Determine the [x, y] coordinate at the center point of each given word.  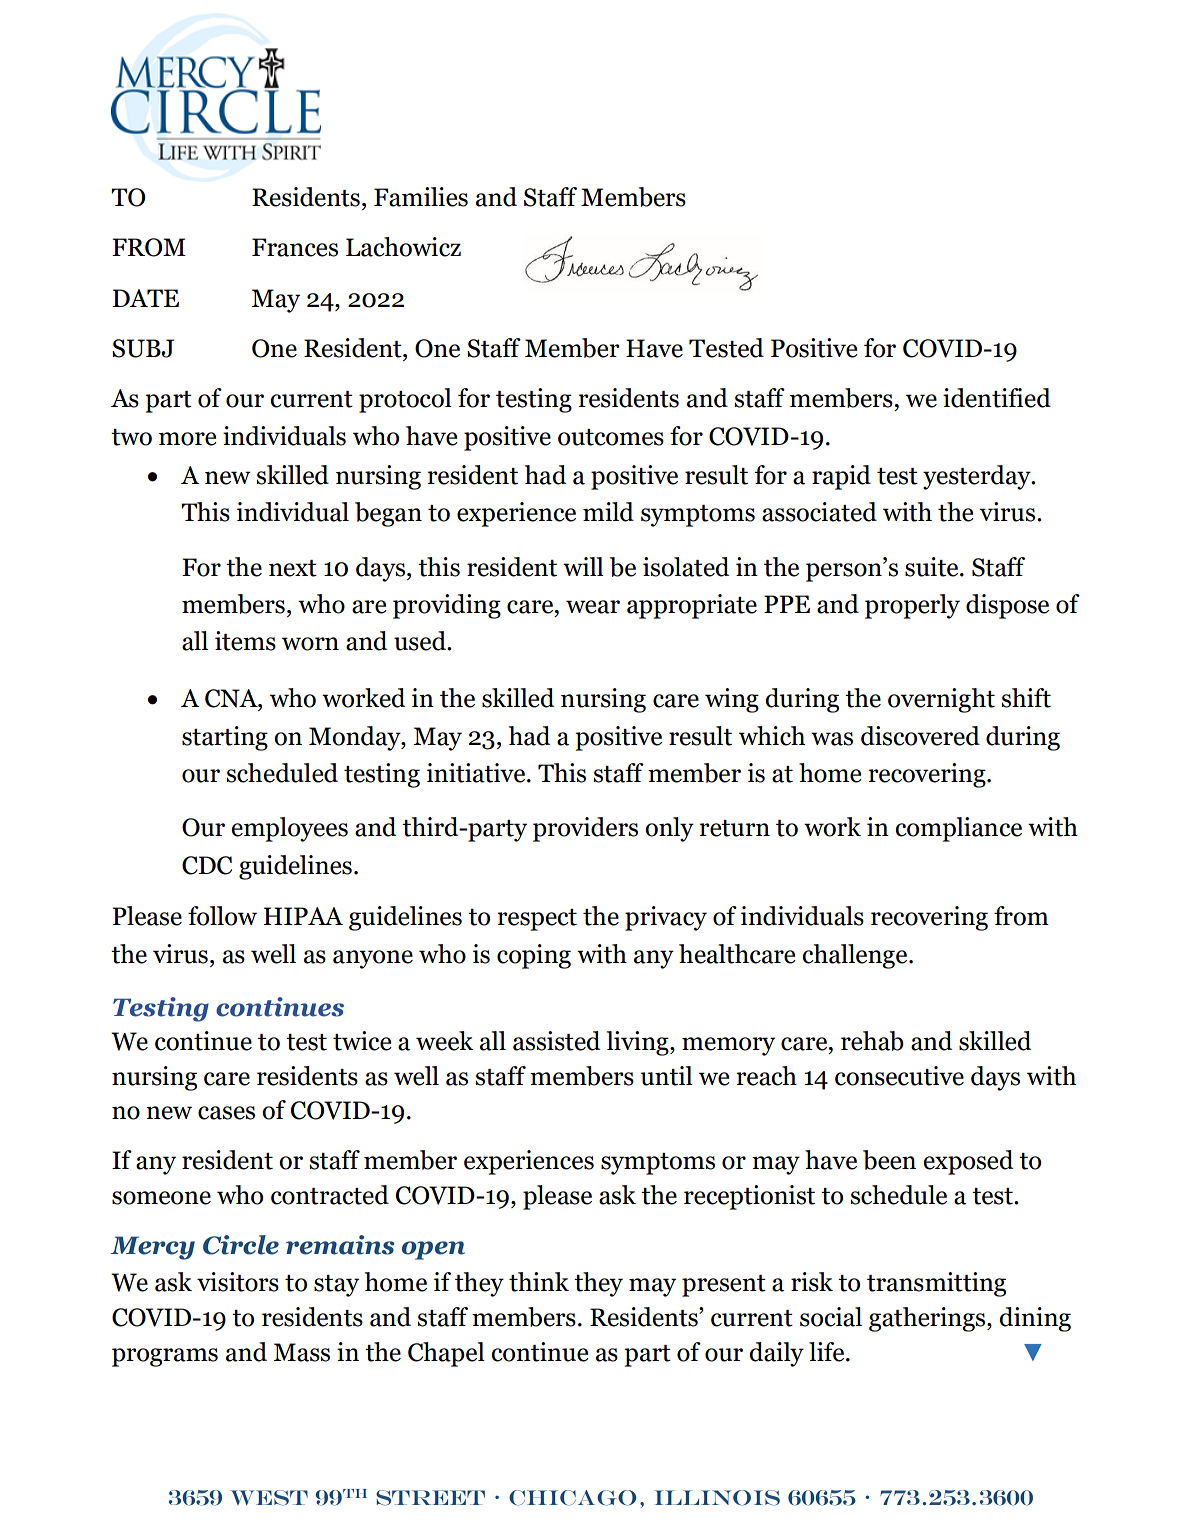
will [583, 566]
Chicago [572, 1498]
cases [226, 1113]
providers [585, 829]
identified [997, 398]
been [889, 1160]
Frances [295, 247]
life [828, 1352]
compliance [958, 829]
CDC [207, 865]
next [293, 568]
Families [421, 197]
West [269, 1498]
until [666, 1076]
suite [933, 567]
